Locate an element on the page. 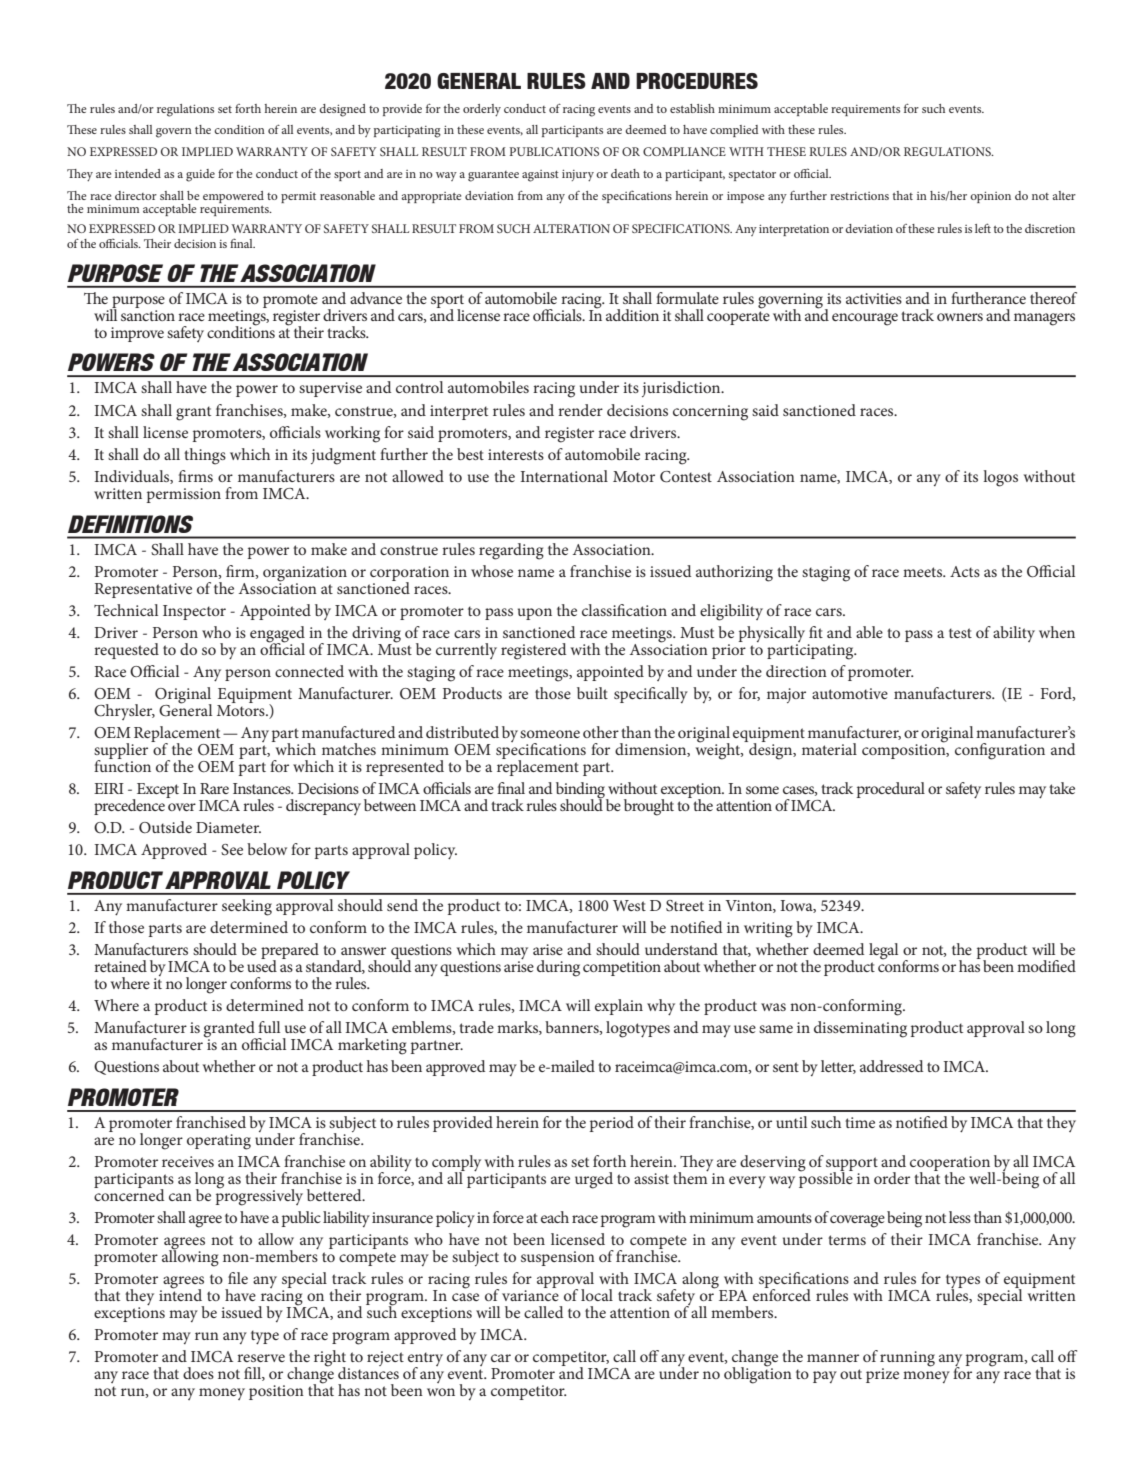 The image size is (1143, 1479). injury is located at coordinates (578, 175).
